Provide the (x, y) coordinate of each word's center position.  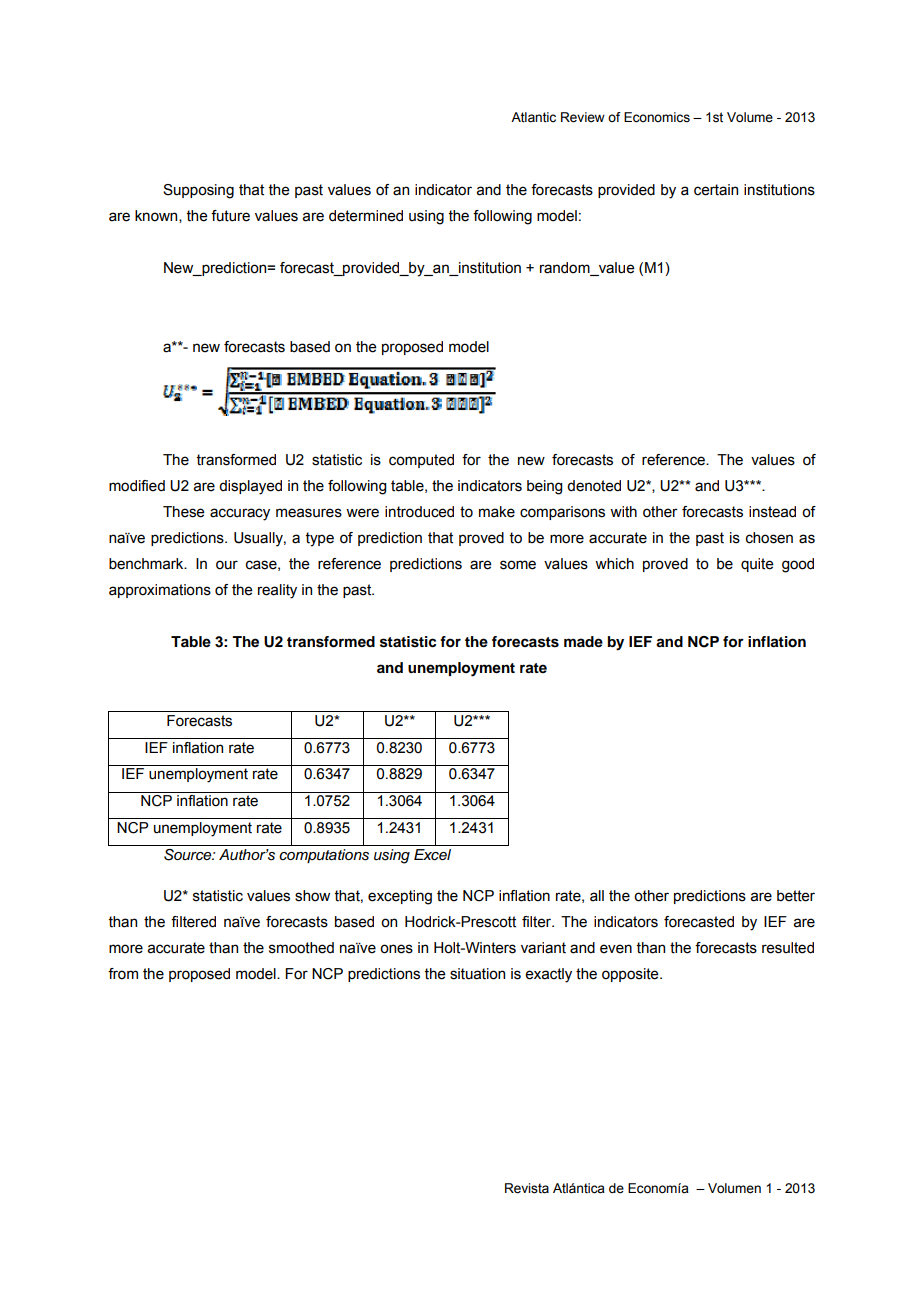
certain (716, 190)
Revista (527, 1188)
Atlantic (533, 117)
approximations (160, 591)
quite (757, 565)
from (123, 974)
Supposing (198, 191)
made (583, 641)
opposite (631, 975)
